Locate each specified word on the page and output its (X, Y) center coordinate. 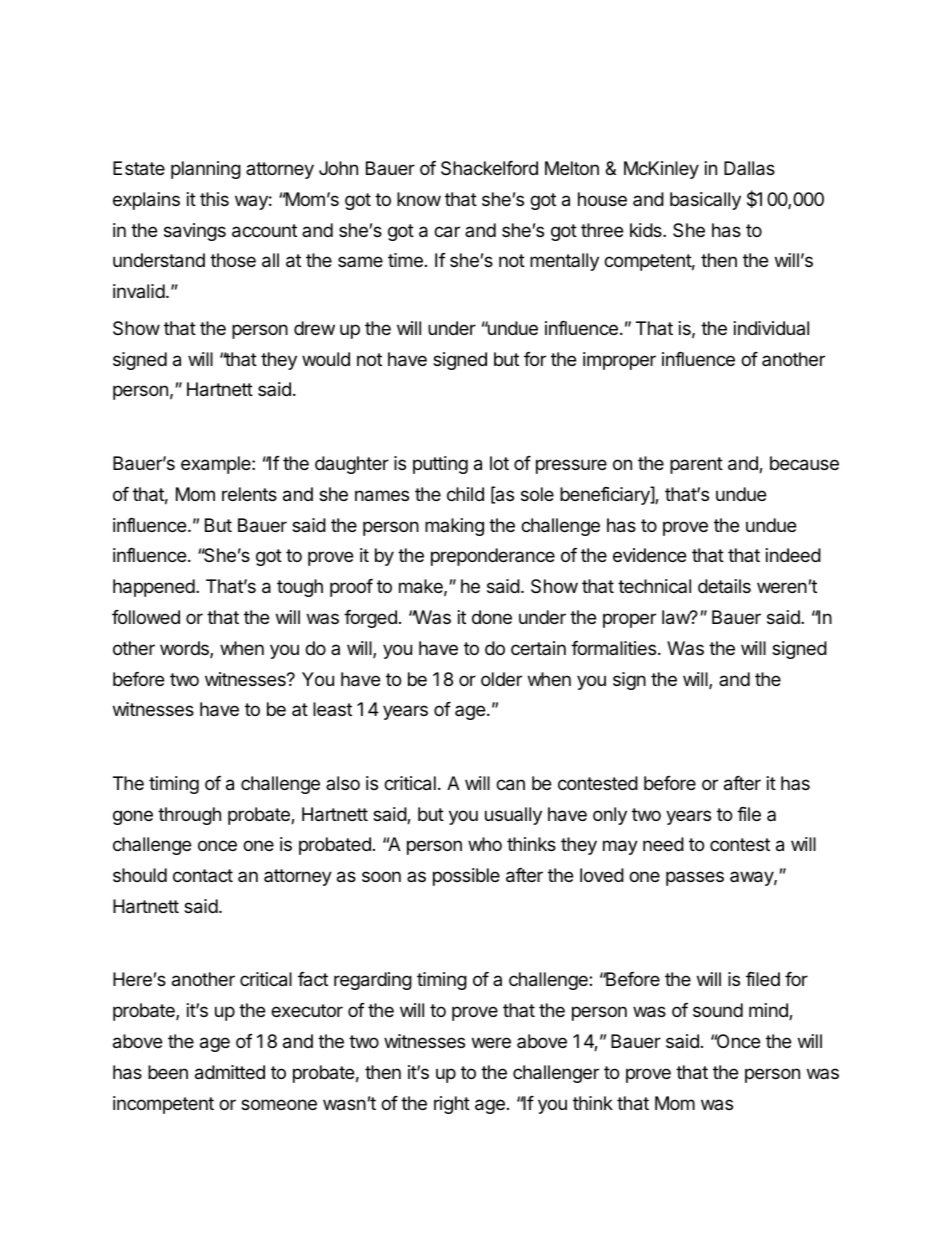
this (214, 199)
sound (718, 1010)
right (452, 1105)
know (419, 199)
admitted (230, 1072)
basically (705, 201)
